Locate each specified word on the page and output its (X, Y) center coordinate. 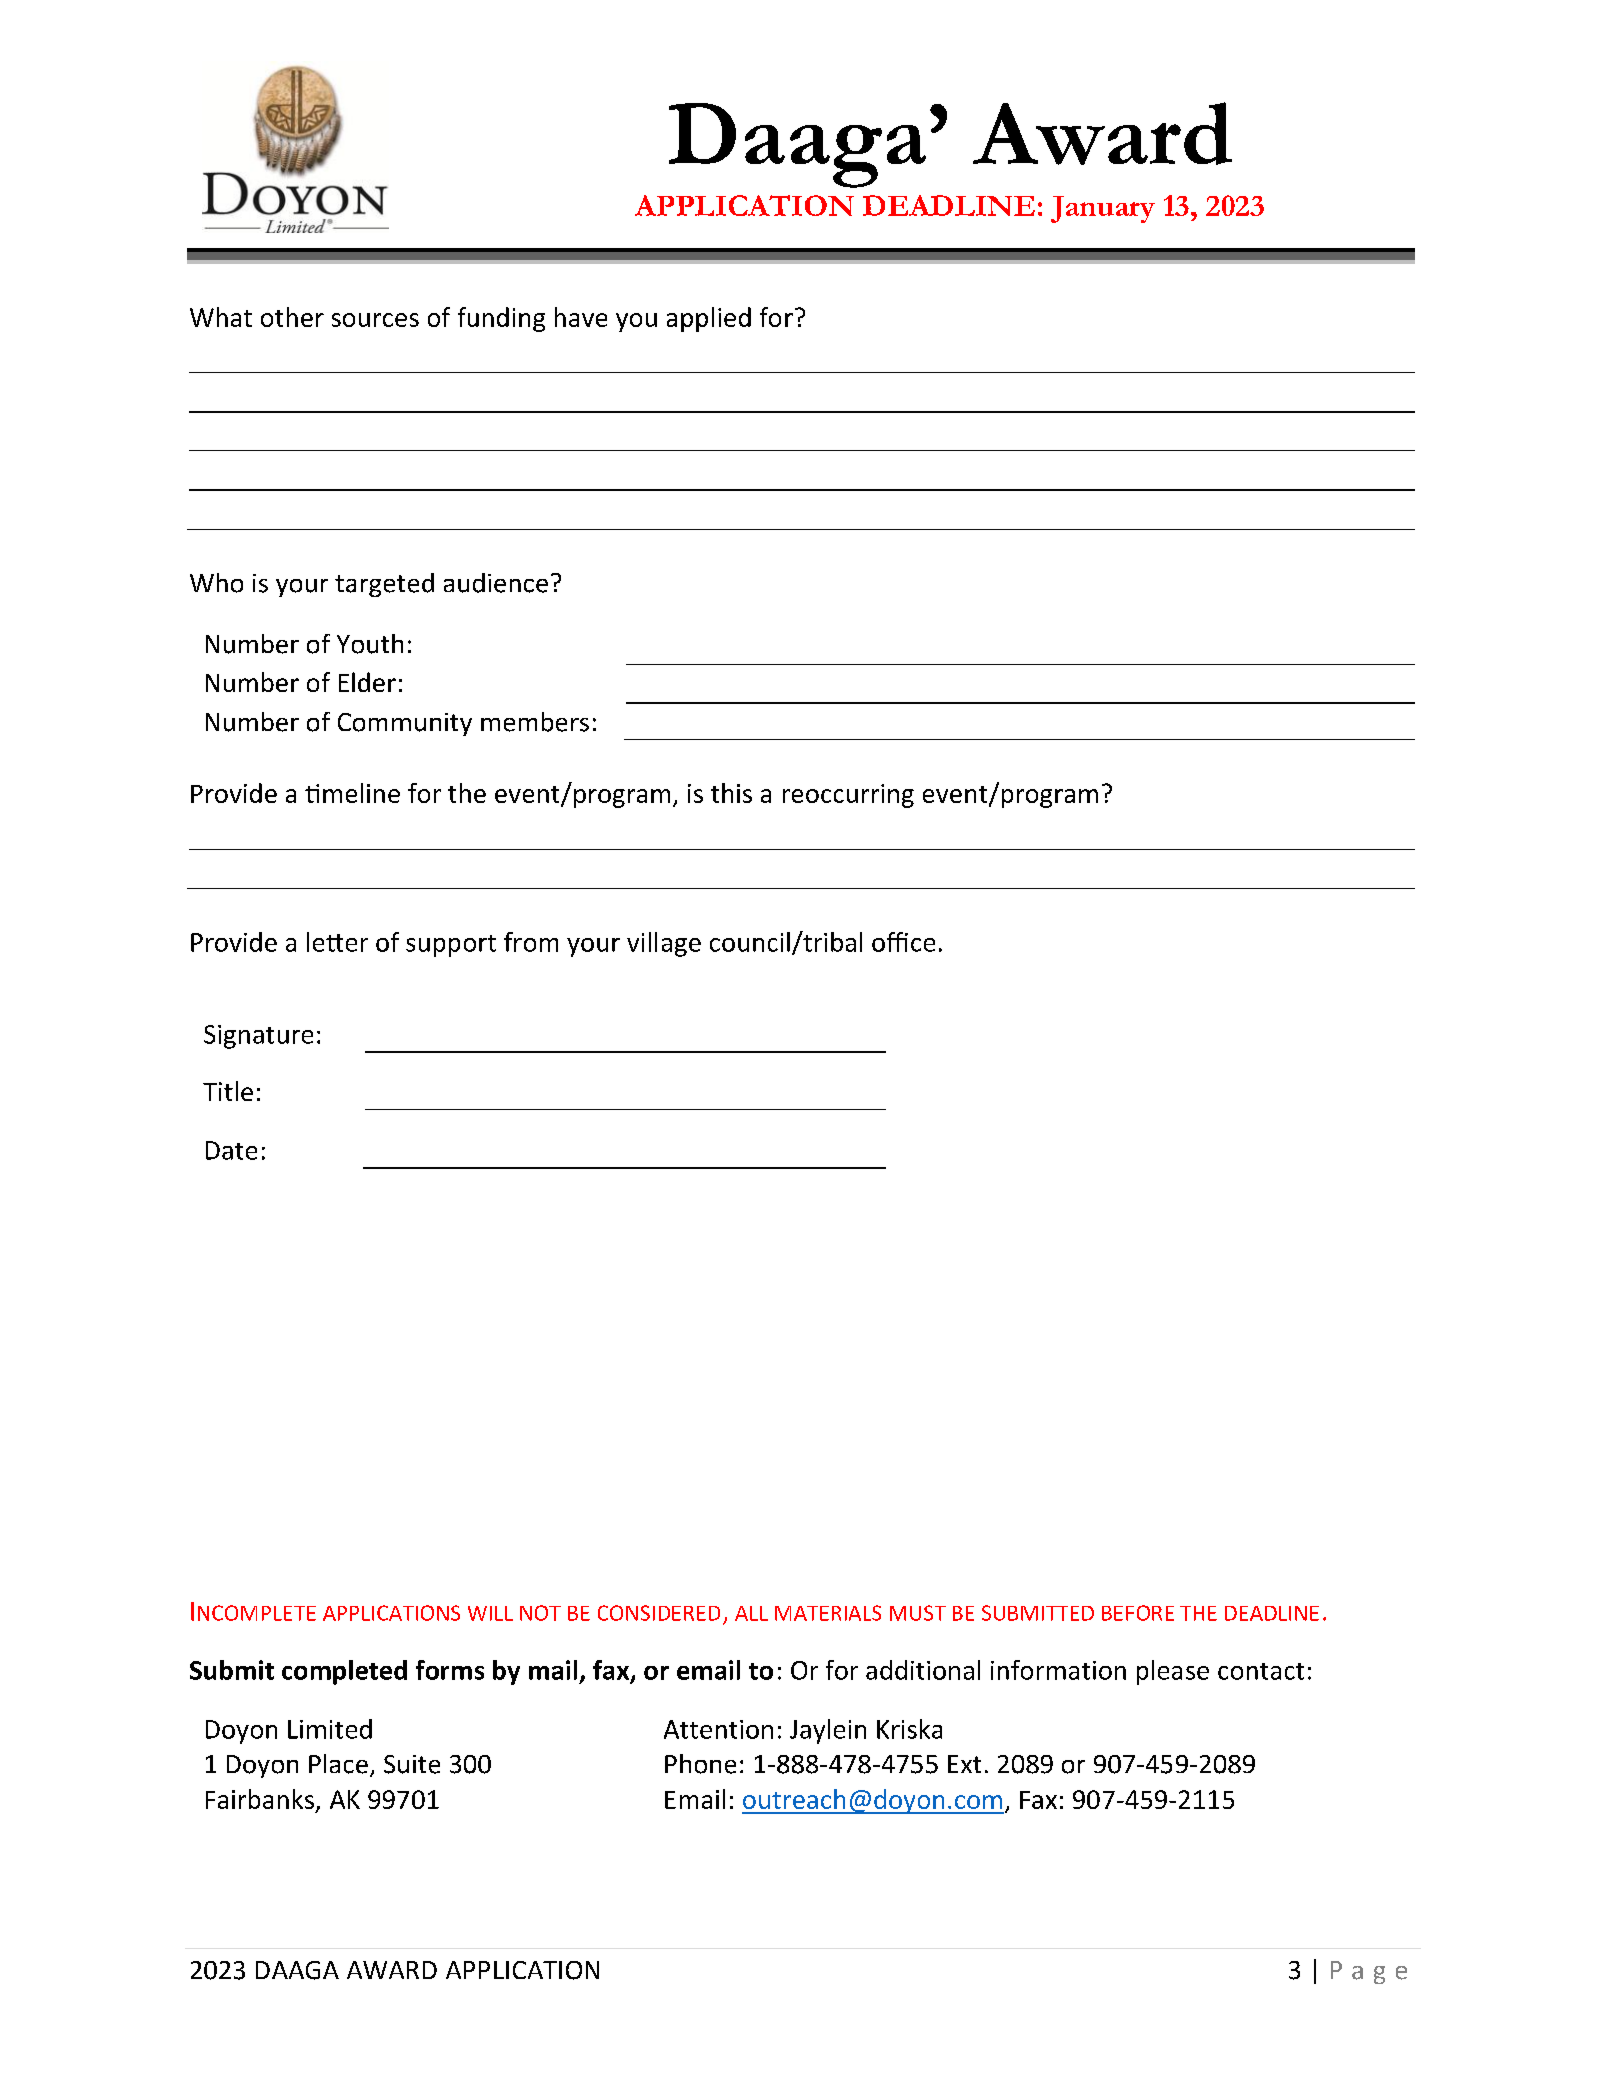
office (903, 942)
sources (375, 320)
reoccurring (848, 796)
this (731, 793)
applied (709, 319)
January (1103, 209)
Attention (718, 1729)
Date (231, 1150)
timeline (352, 793)
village (664, 944)
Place (338, 1764)
